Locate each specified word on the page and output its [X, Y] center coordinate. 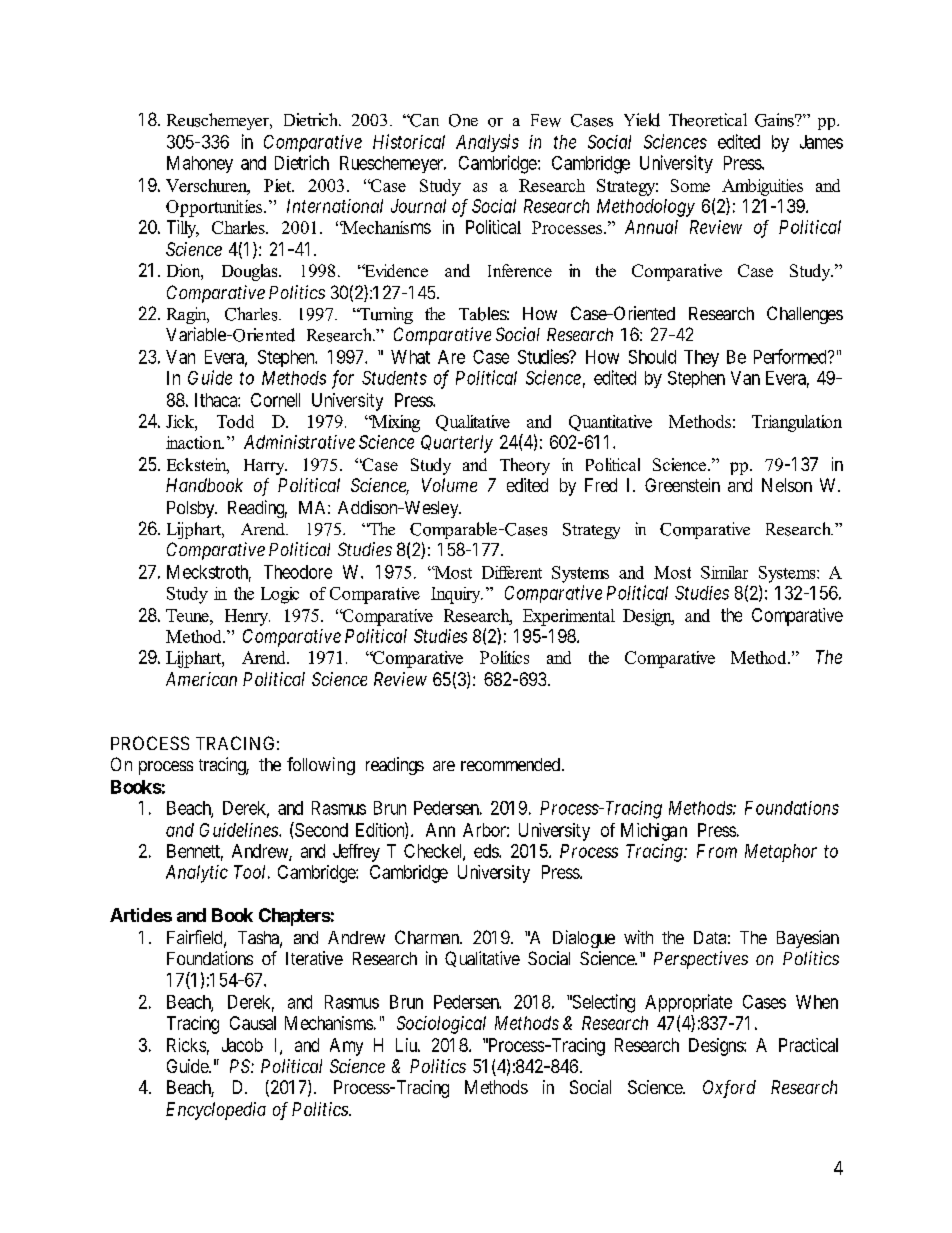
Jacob [242, 1045]
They [701, 358]
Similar [724, 572]
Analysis [487, 143]
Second [320, 829]
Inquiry [457, 595]
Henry [247, 617]
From [717, 851]
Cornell [275, 400]
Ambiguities [762, 187]
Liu [408, 1045]
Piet [279, 185]
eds [487, 851]
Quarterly [457, 444]
